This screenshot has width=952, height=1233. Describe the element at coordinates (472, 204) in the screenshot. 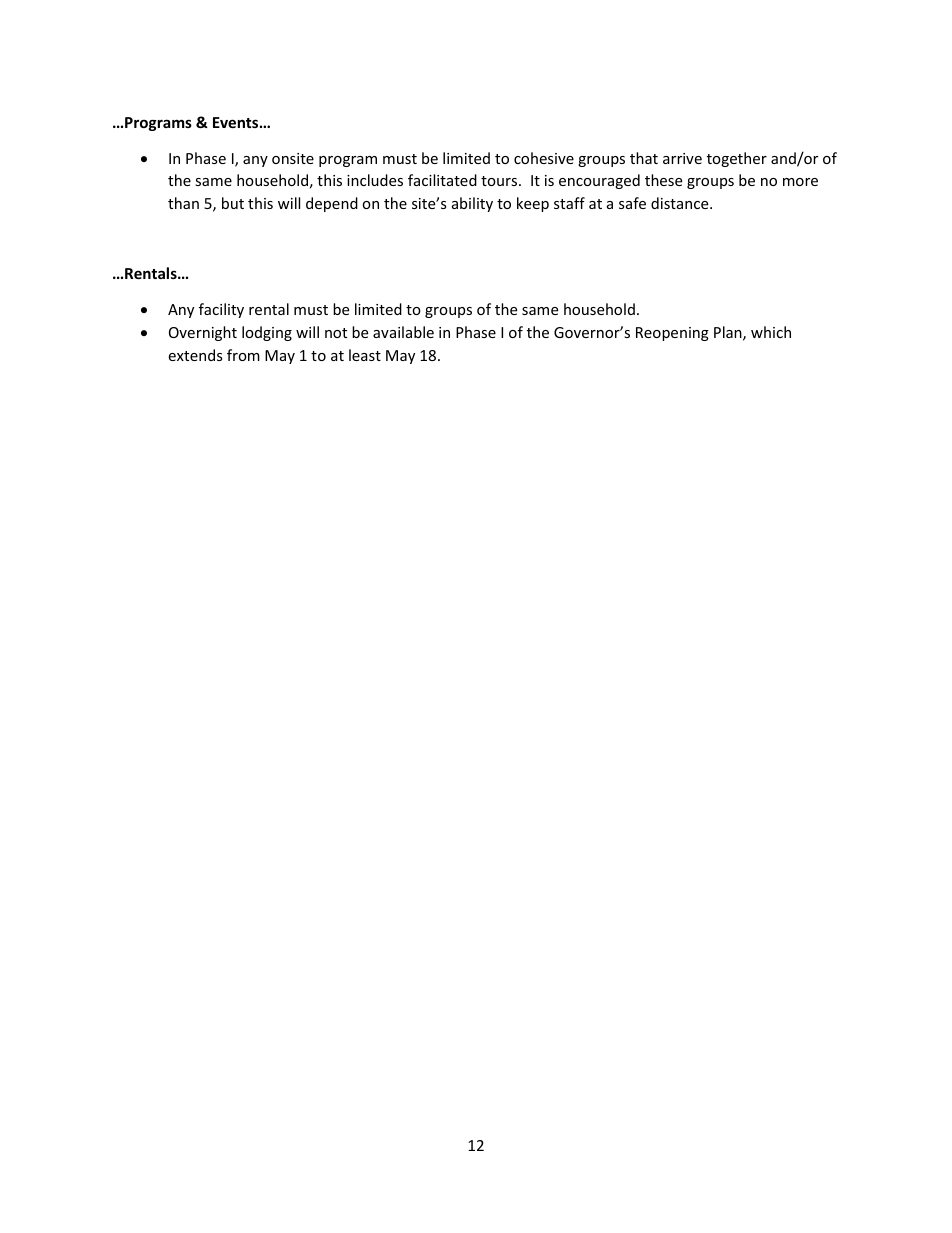

I see `ability` at that location.
